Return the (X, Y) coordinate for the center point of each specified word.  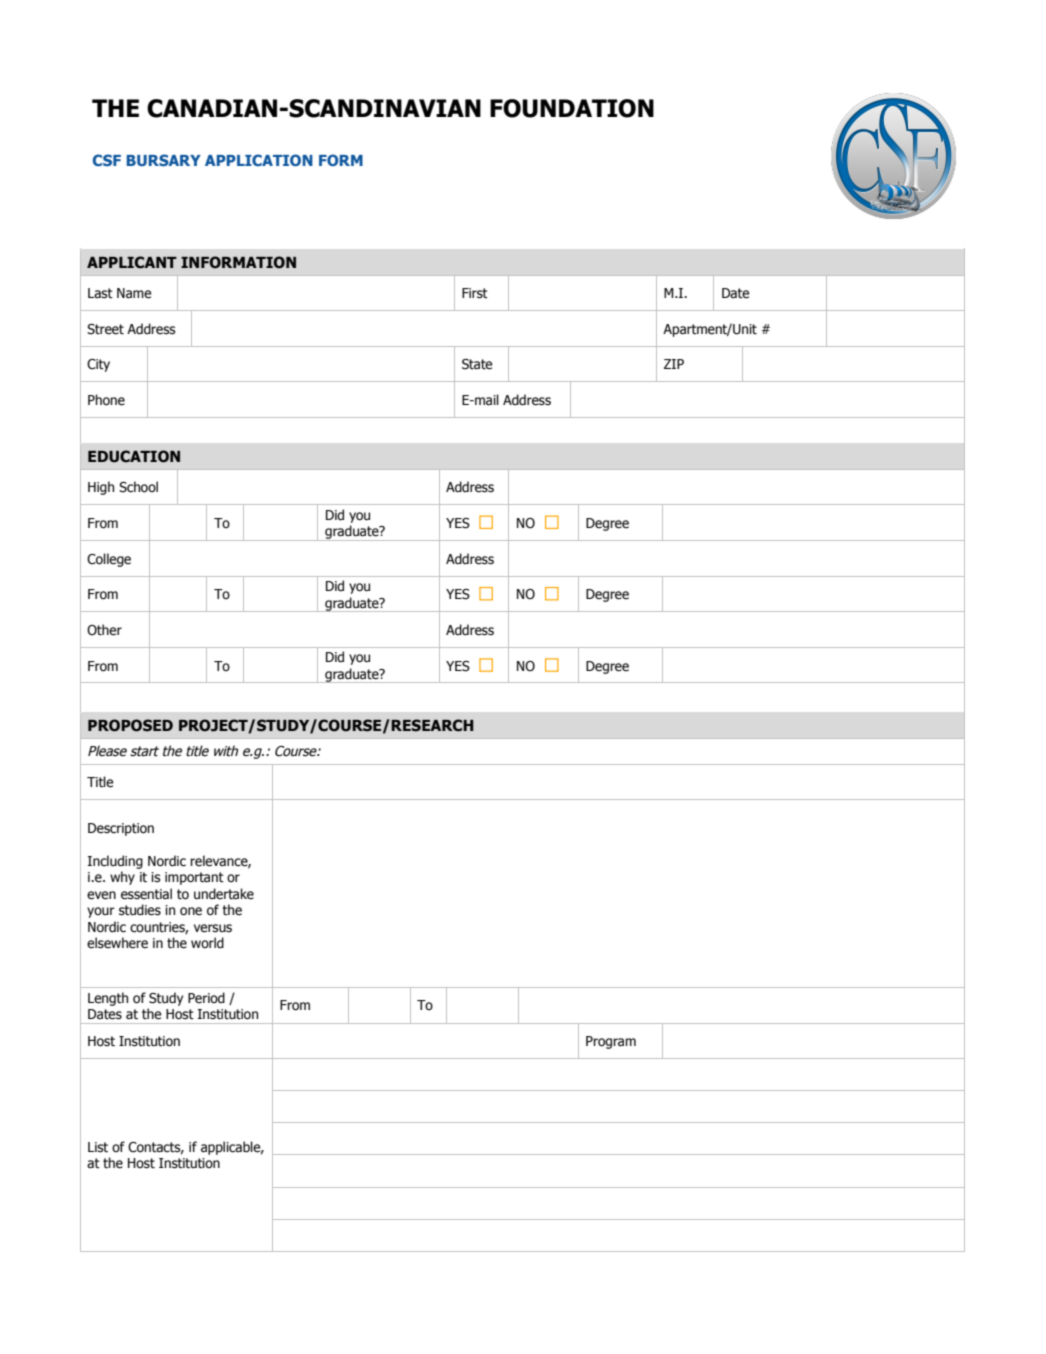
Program (611, 1042)
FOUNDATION (572, 108)
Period (206, 998)
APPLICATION (259, 160)
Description (121, 829)
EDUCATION (134, 456)
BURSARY (163, 160)
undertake (224, 894)
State (477, 364)
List (98, 1147)
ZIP (674, 364)
